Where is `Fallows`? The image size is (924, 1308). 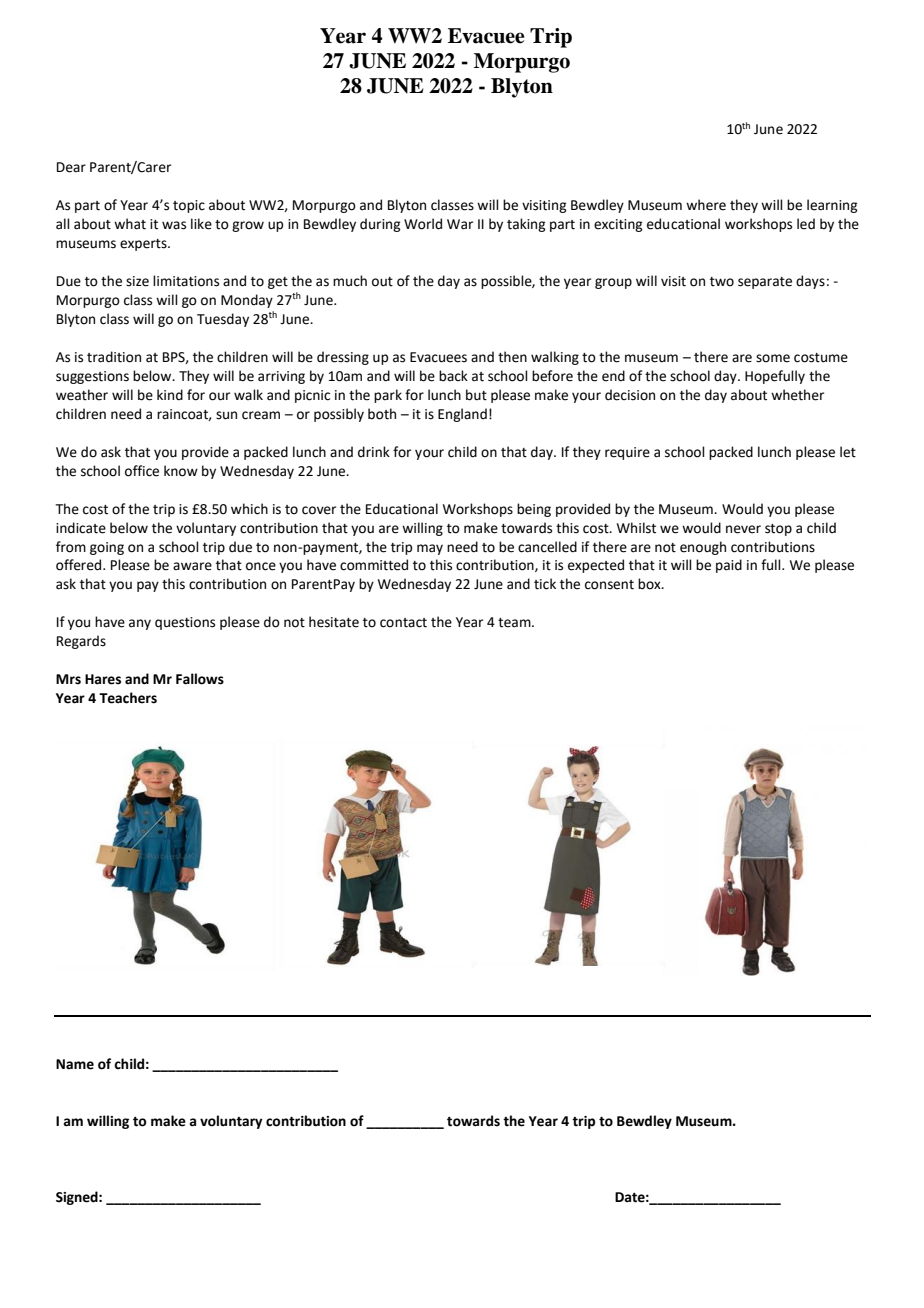 Fallows is located at coordinates (200, 679).
